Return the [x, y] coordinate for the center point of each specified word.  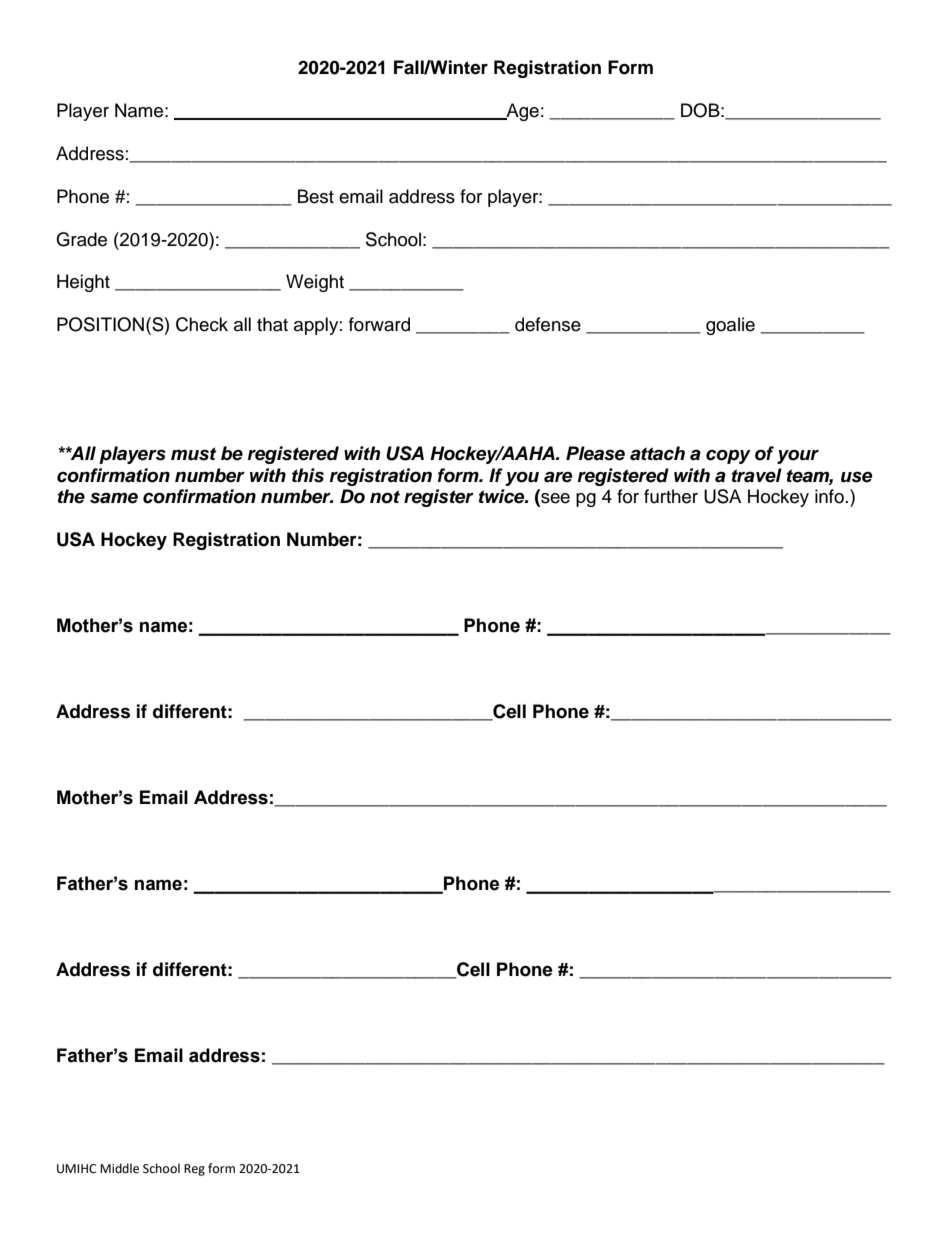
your [798, 457]
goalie [730, 326]
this [308, 475]
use [856, 477]
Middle [119, 1168]
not [385, 497]
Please [595, 453]
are [558, 477]
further [671, 496]
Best [316, 196]
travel [757, 475]
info [829, 496]
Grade [81, 239]
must [193, 454]
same [114, 498]
